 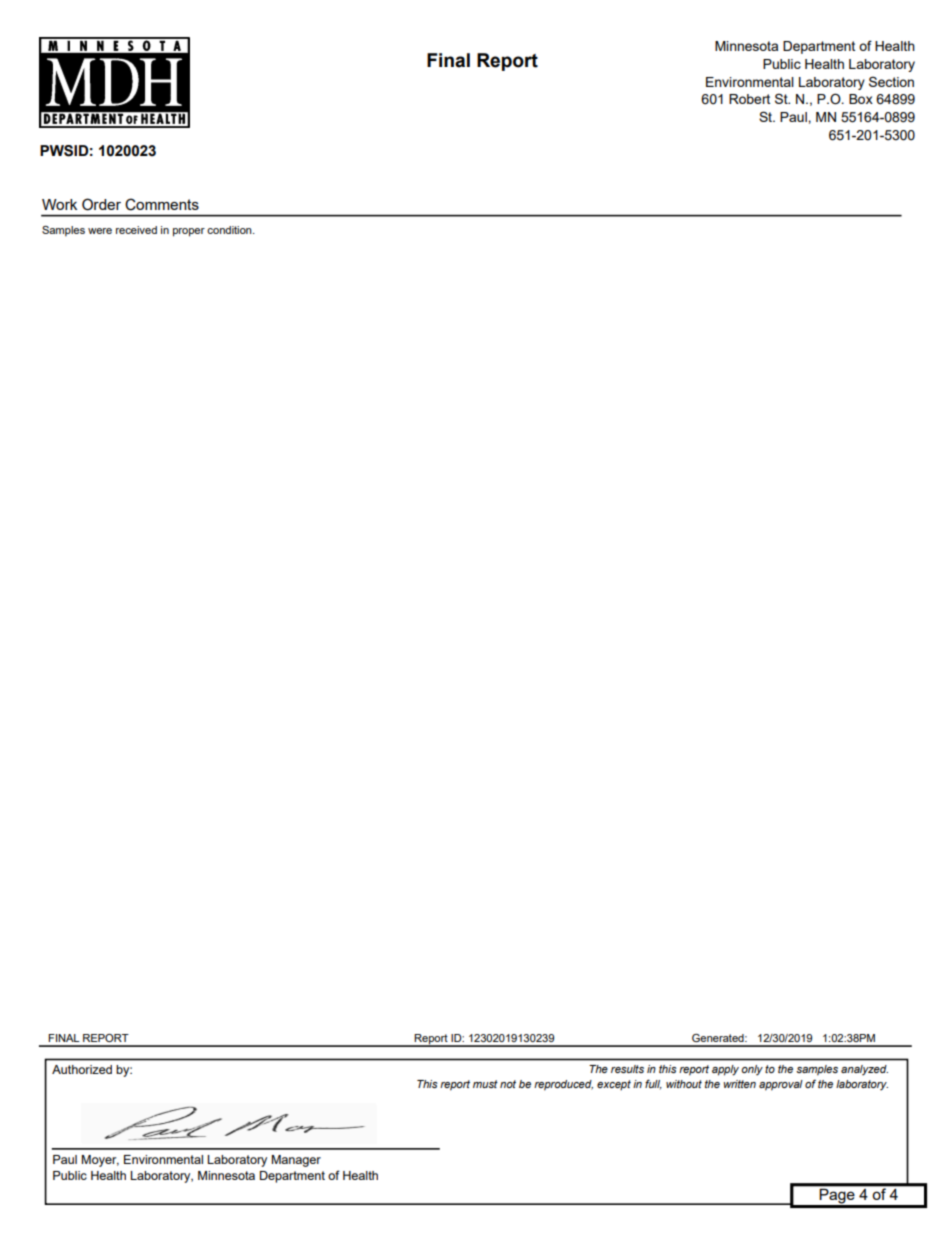 What do you see at coordinates (861, 99) in the screenshot?
I see `Box` at bounding box center [861, 99].
